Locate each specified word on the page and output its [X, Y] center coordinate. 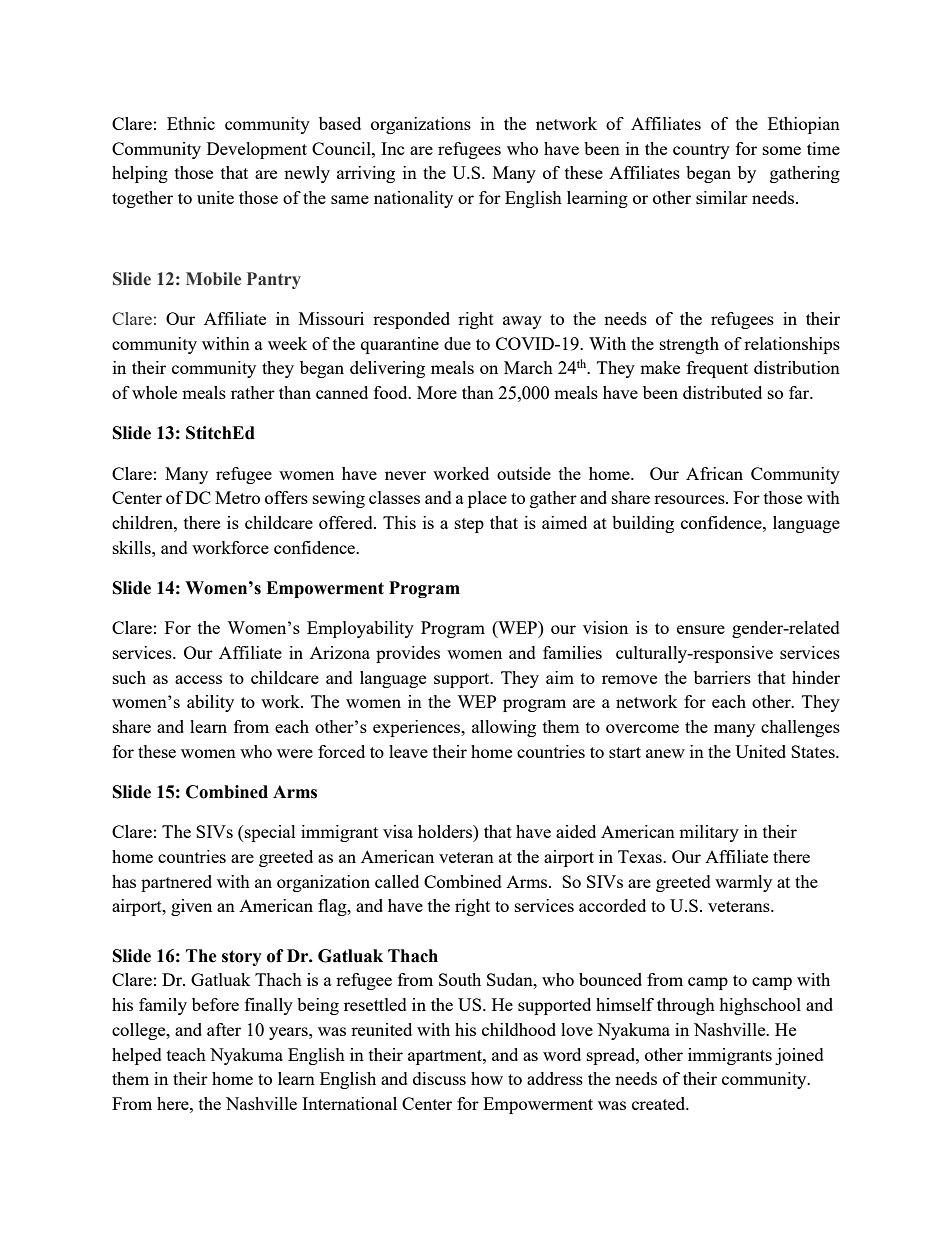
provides [408, 654]
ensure [701, 629]
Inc [393, 148]
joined [799, 1056]
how [487, 1078]
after [224, 1029]
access [198, 679]
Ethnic [191, 123]
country [701, 151]
